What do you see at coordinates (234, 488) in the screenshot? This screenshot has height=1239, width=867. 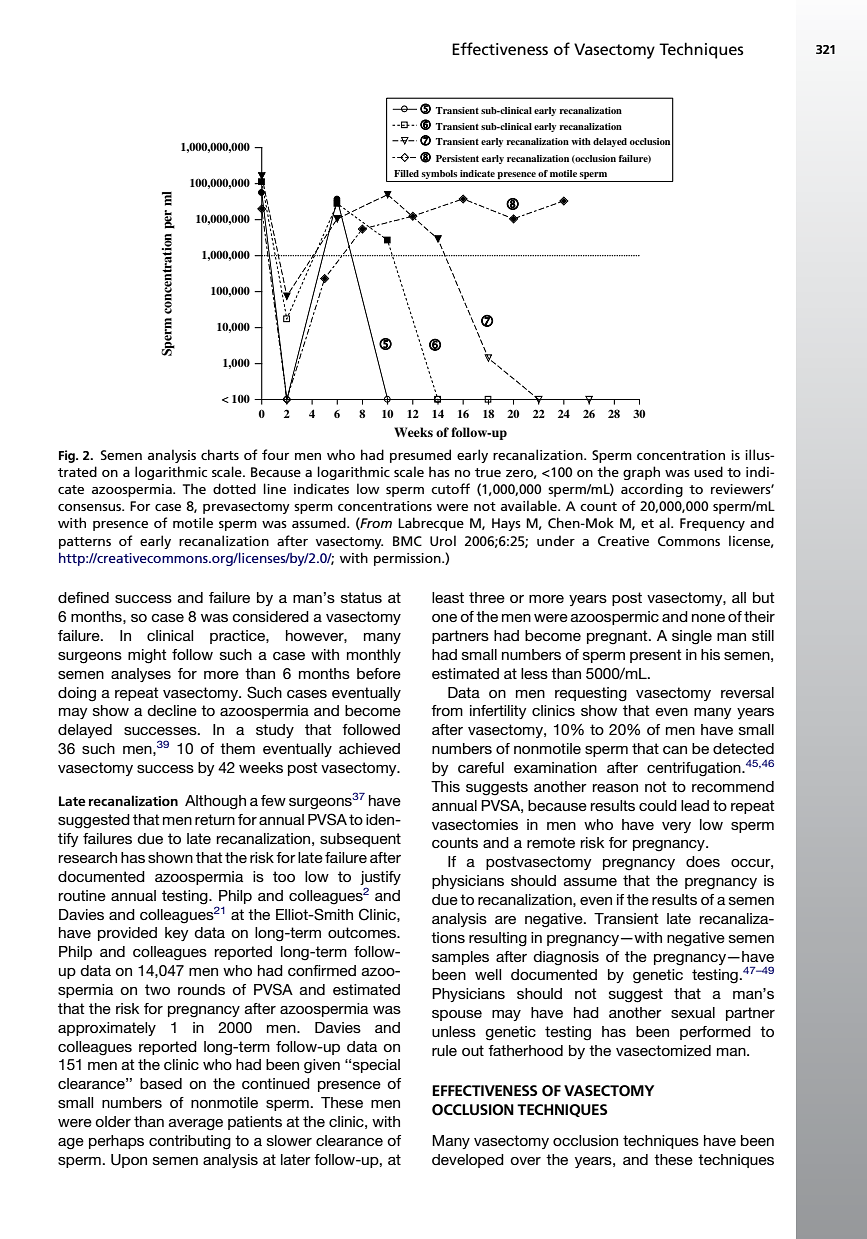 I see `dotted` at bounding box center [234, 488].
